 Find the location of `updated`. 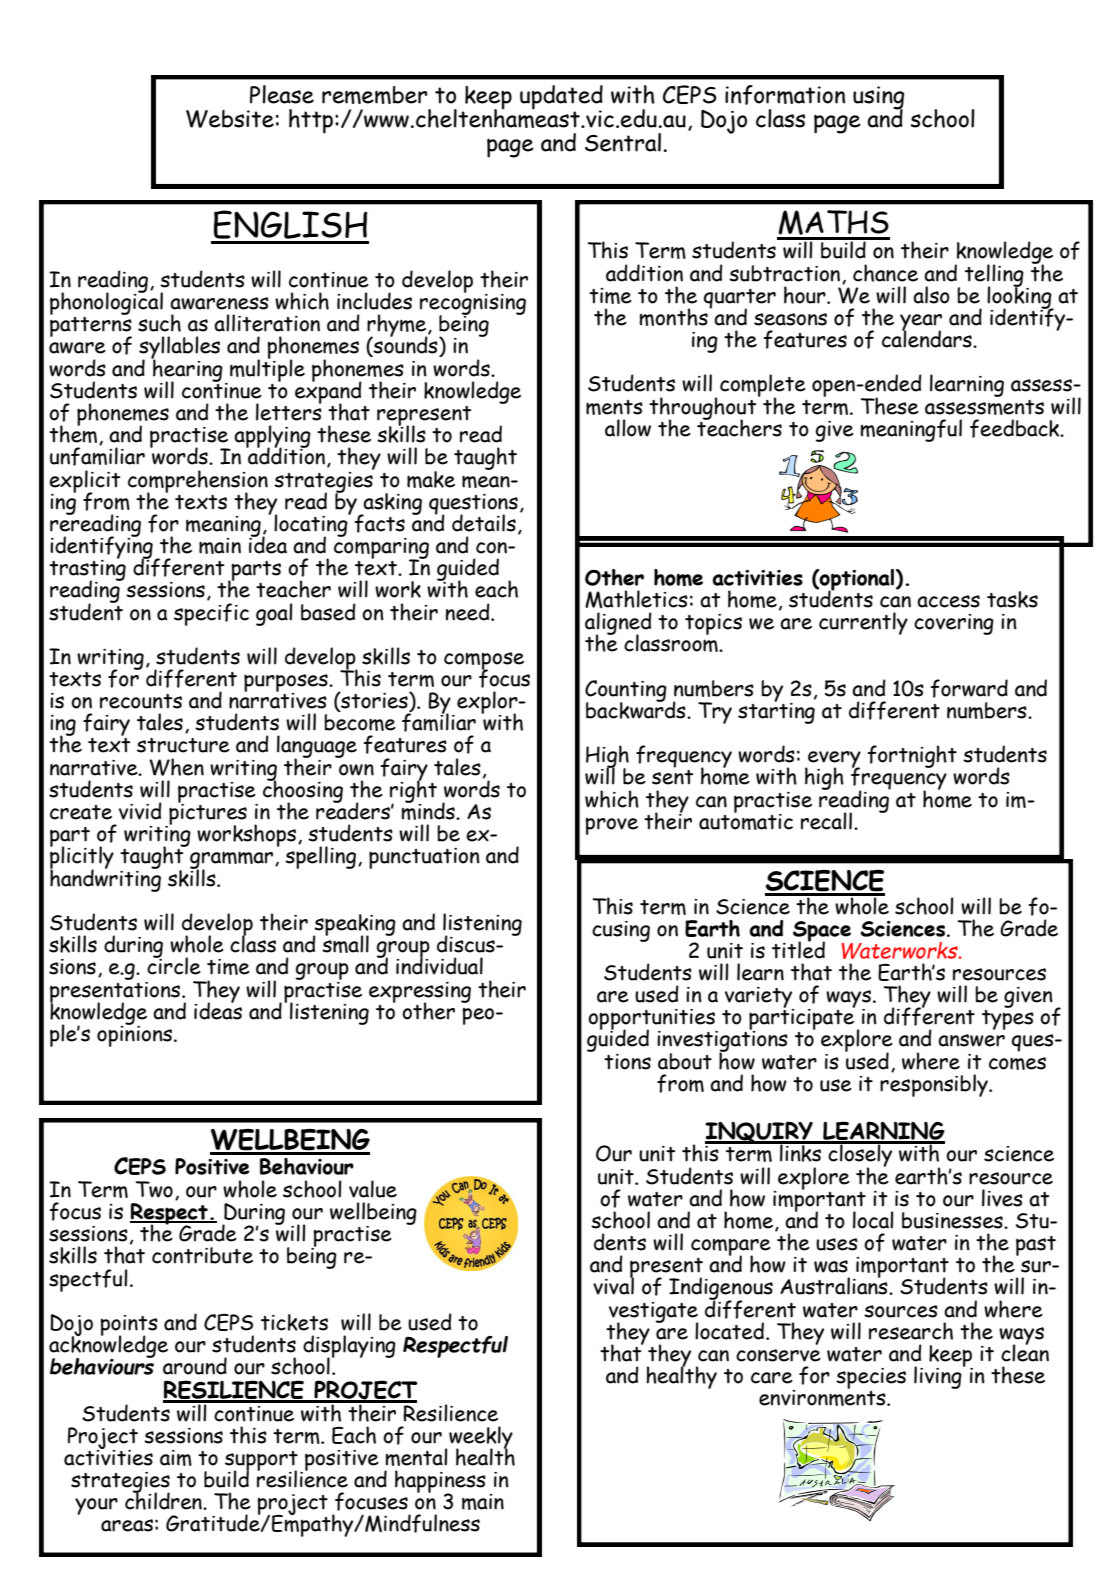

updated is located at coordinates (561, 98).
